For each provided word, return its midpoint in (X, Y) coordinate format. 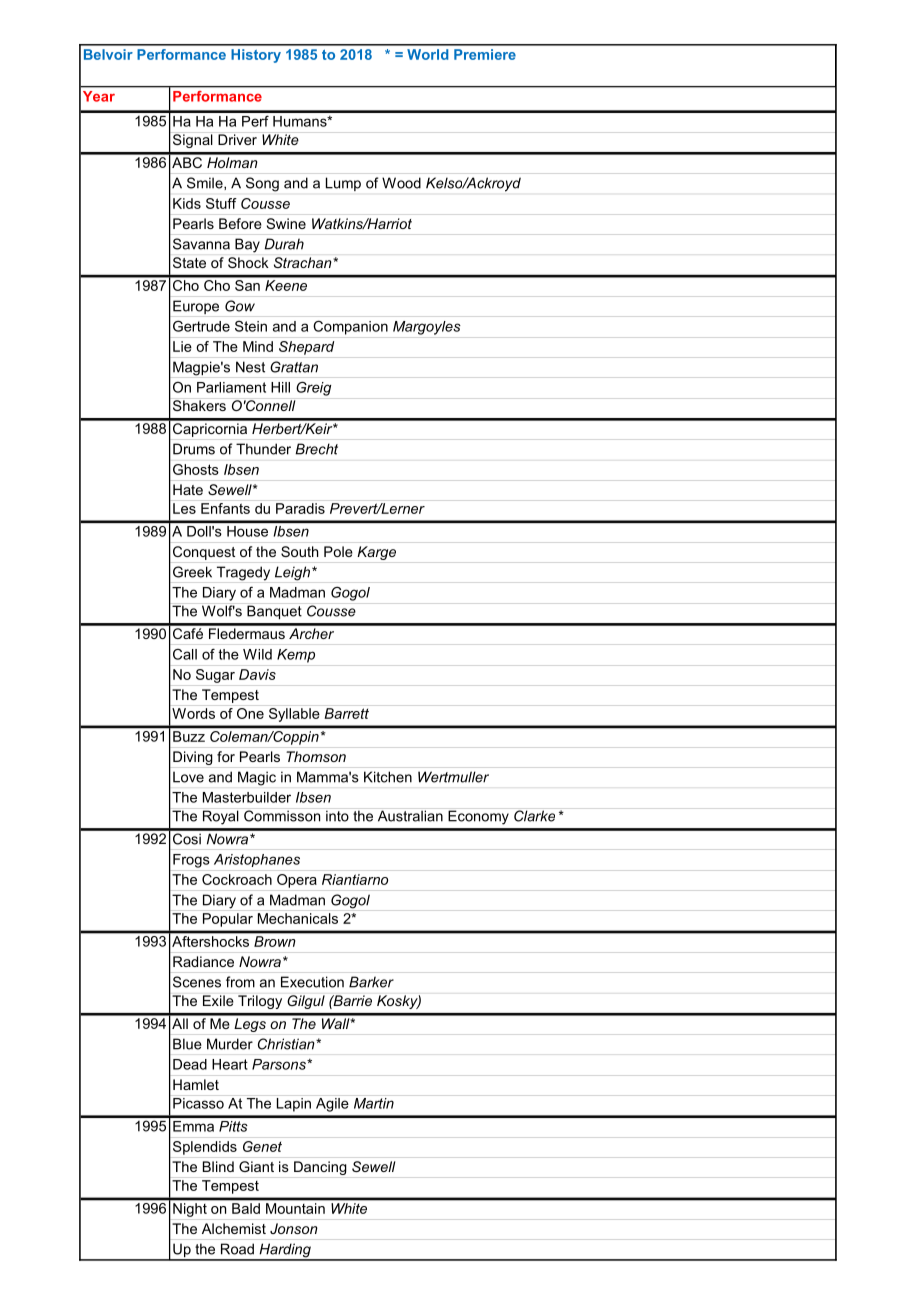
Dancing (320, 1168)
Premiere (485, 54)
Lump (343, 184)
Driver (237, 139)
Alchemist (234, 1228)
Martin (374, 1103)
